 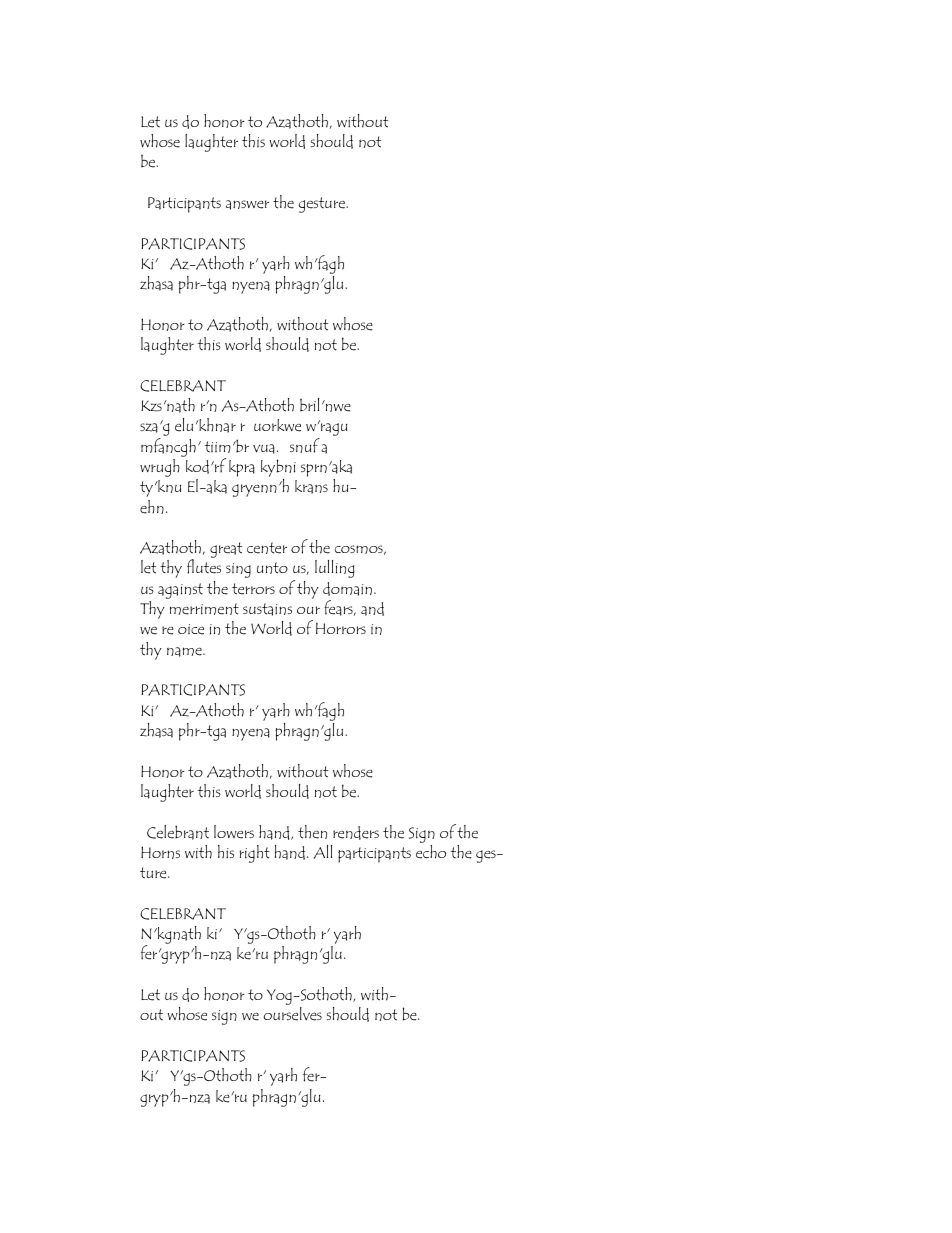 What do you see at coordinates (247, 205) in the page?
I see `answer` at bounding box center [247, 205].
